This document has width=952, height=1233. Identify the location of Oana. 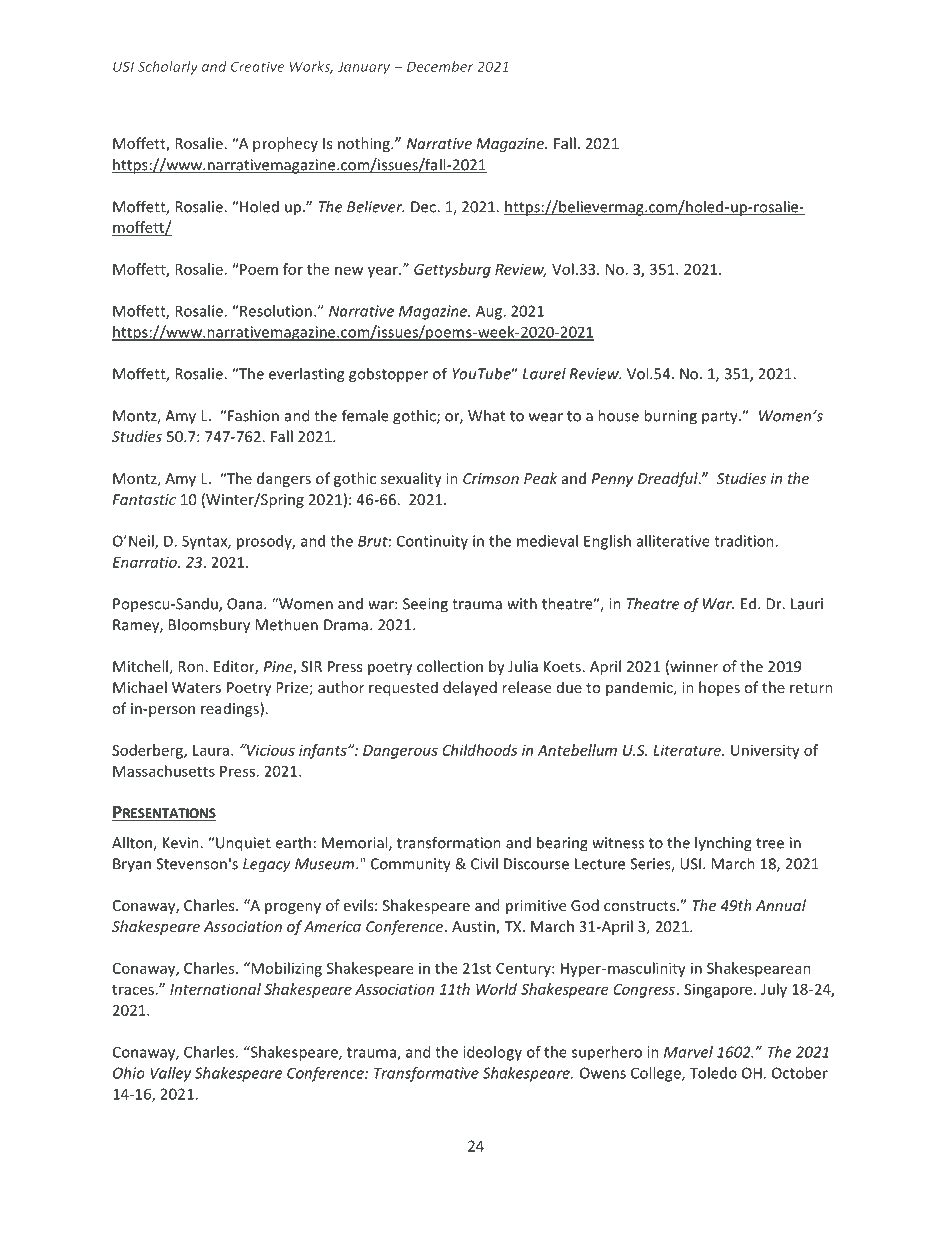
(246, 604).
